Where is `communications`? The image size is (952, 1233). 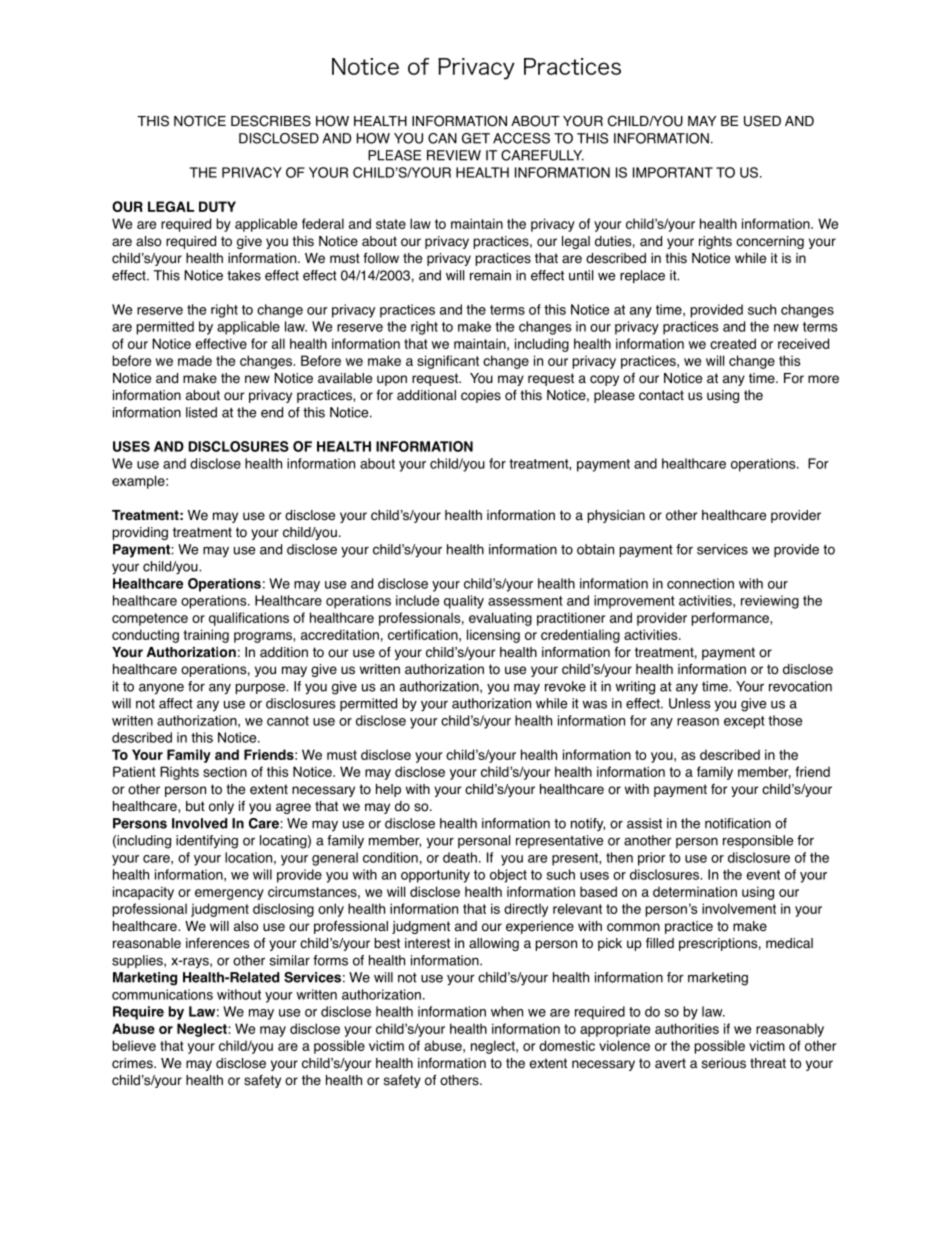 communications is located at coordinates (162, 994).
